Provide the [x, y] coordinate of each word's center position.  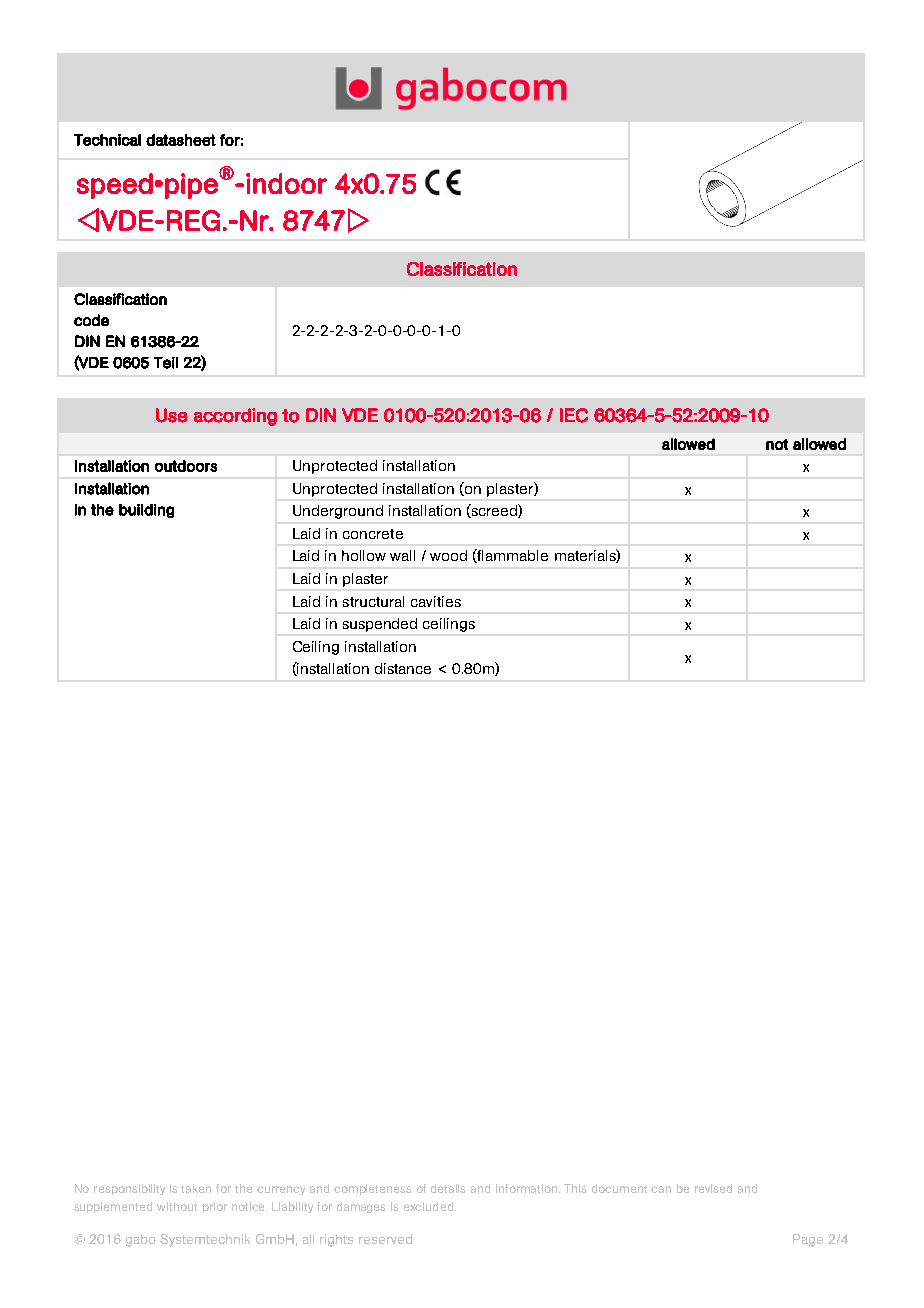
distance [403, 668]
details [448, 1188]
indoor [286, 183]
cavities [436, 601]
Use [171, 415]
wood [448, 555]
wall [402, 555]
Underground [338, 512]
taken [196, 1188]
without [177, 1206]
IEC [574, 415]
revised [713, 1188]
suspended [380, 625]
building [146, 511]
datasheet [181, 140]
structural [373, 601]
